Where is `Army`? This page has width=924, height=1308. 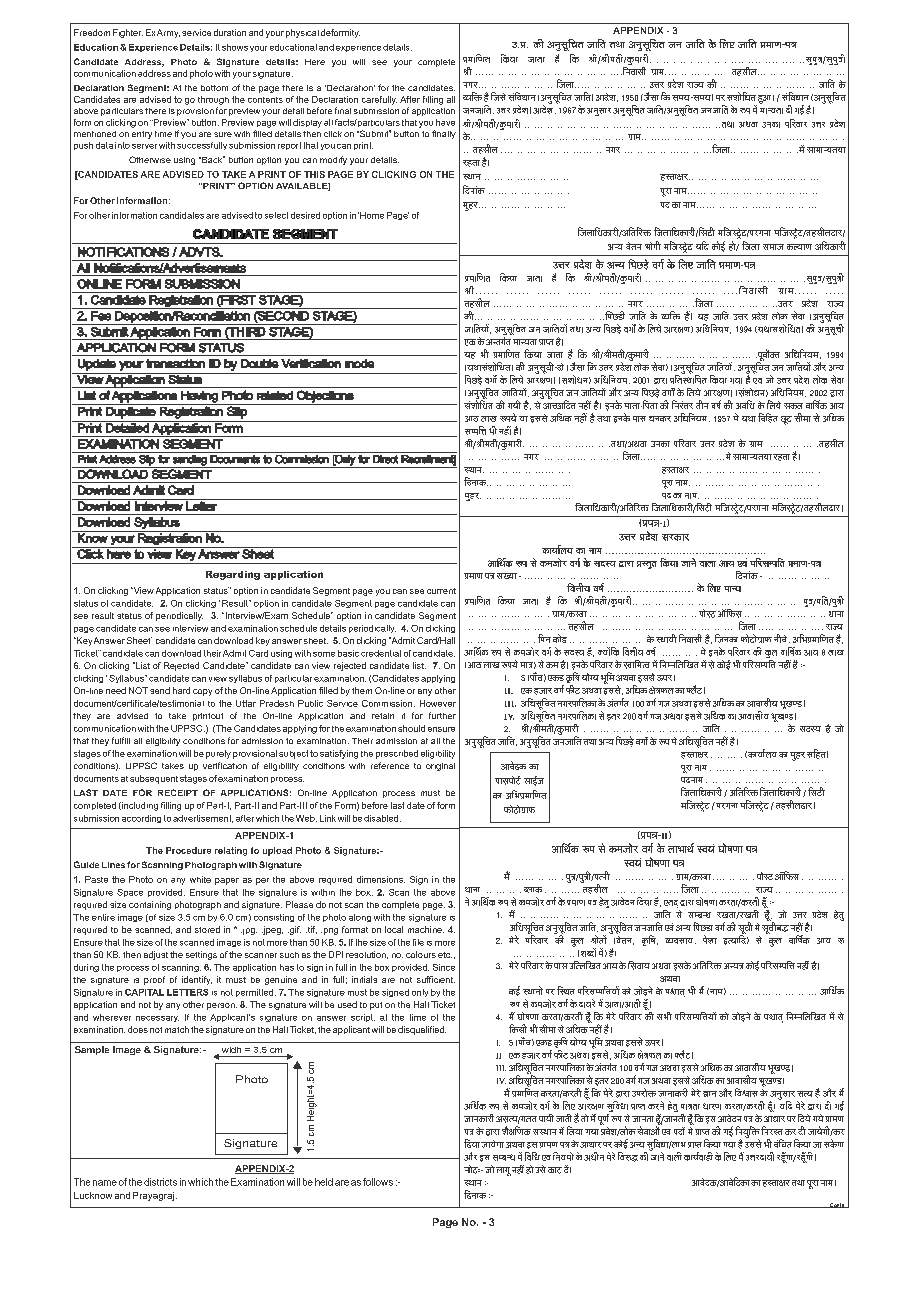
Army is located at coordinates (168, 33).
